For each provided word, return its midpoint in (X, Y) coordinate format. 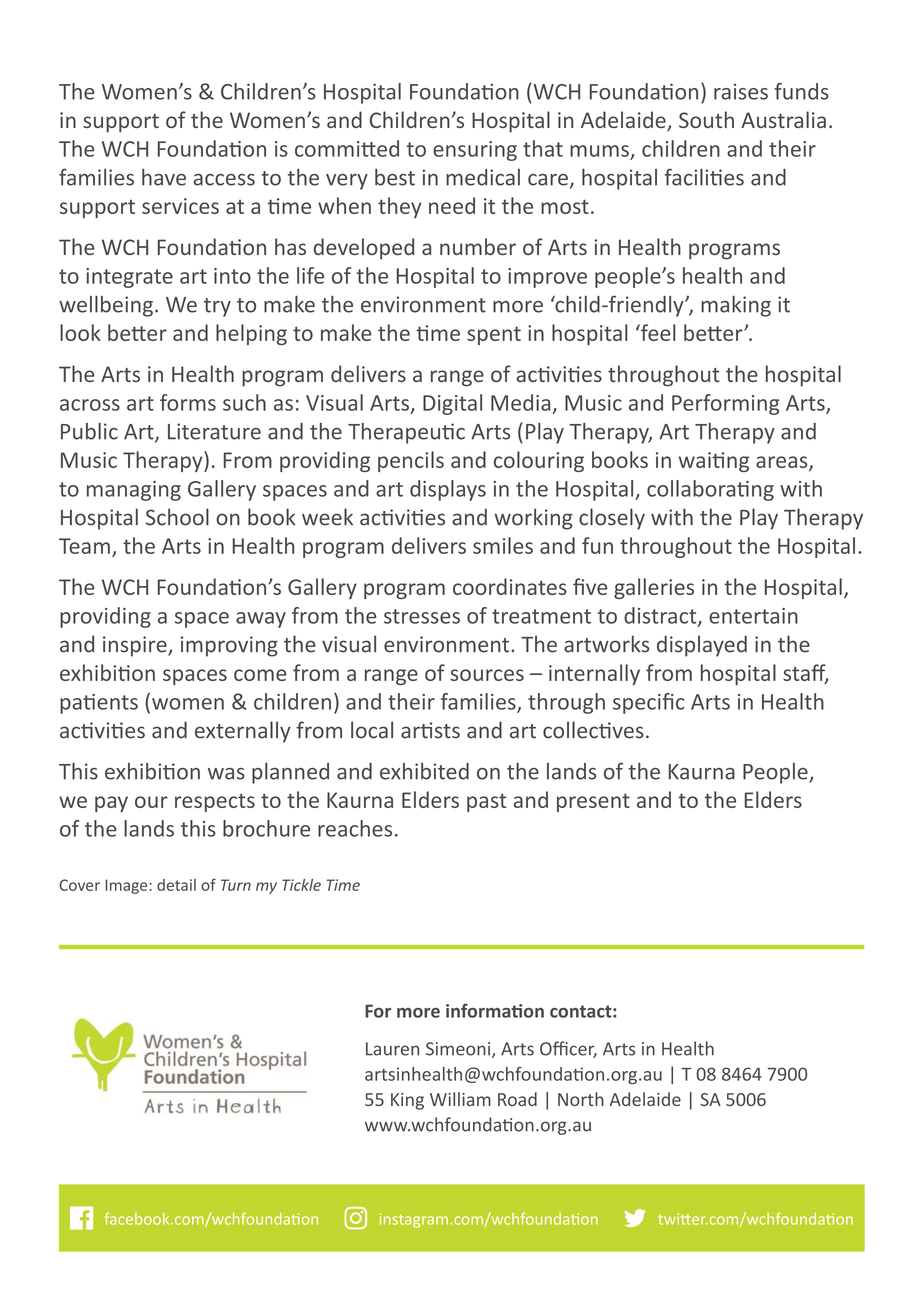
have (164, 177)
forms (188, 402)
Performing (726, 404)
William (460, 1099)
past (487, 802)
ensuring (475, 151)
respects (215, 802)
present (593, 802)
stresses (422, 616)
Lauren (392, 1049)
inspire (136, 646)
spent (494, 335)
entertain (753, 616)
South (706, 119)
